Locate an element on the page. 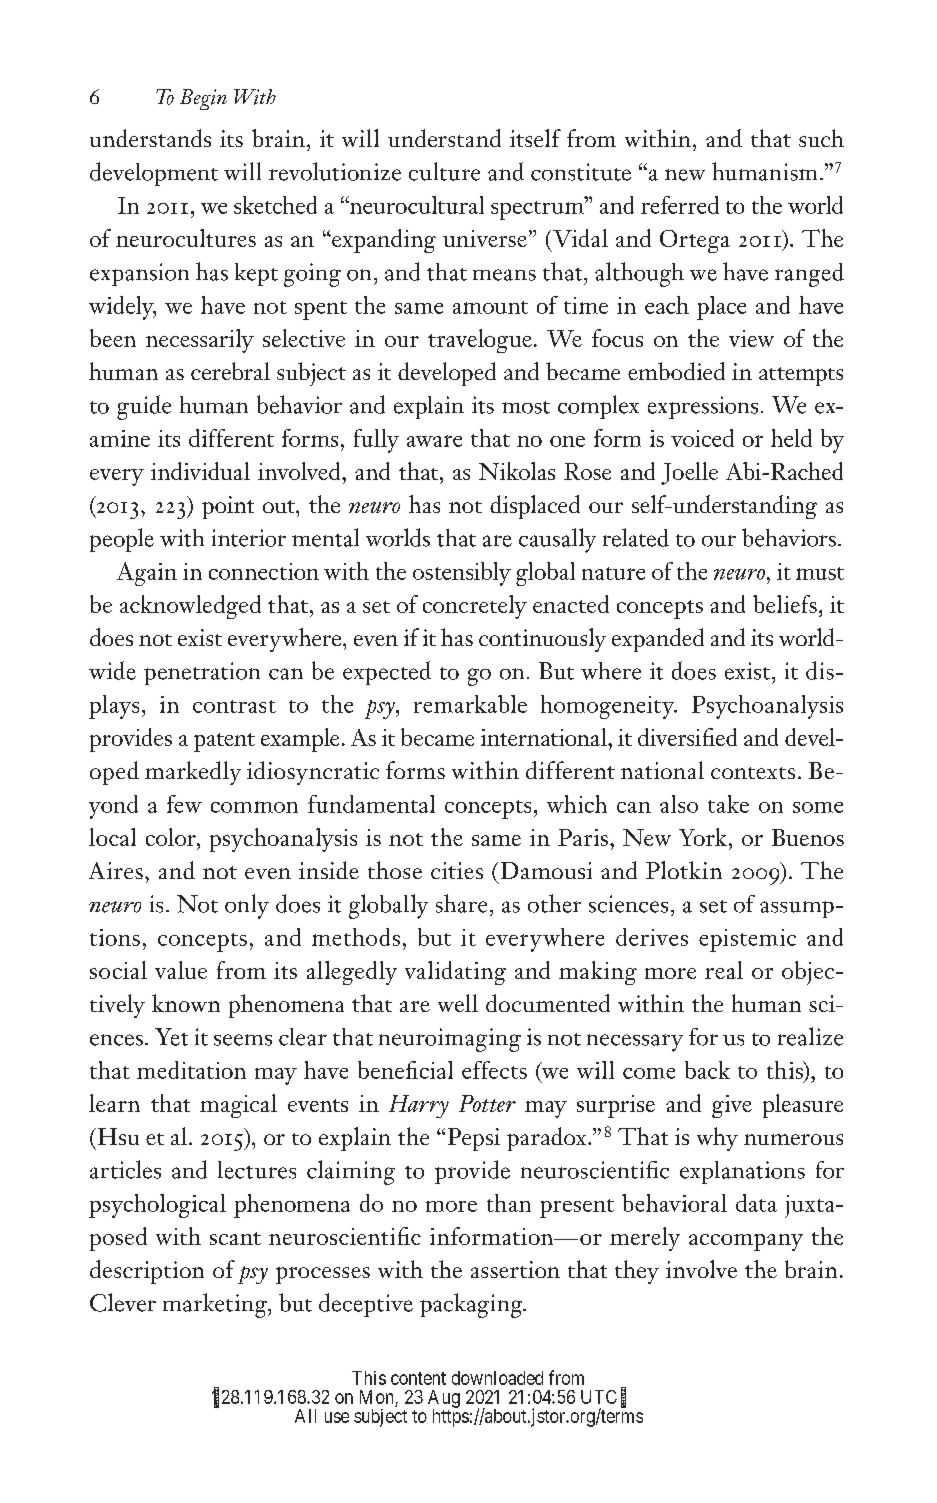 The image size is (937, 1503). patent is located at coordinates (224, 742).
